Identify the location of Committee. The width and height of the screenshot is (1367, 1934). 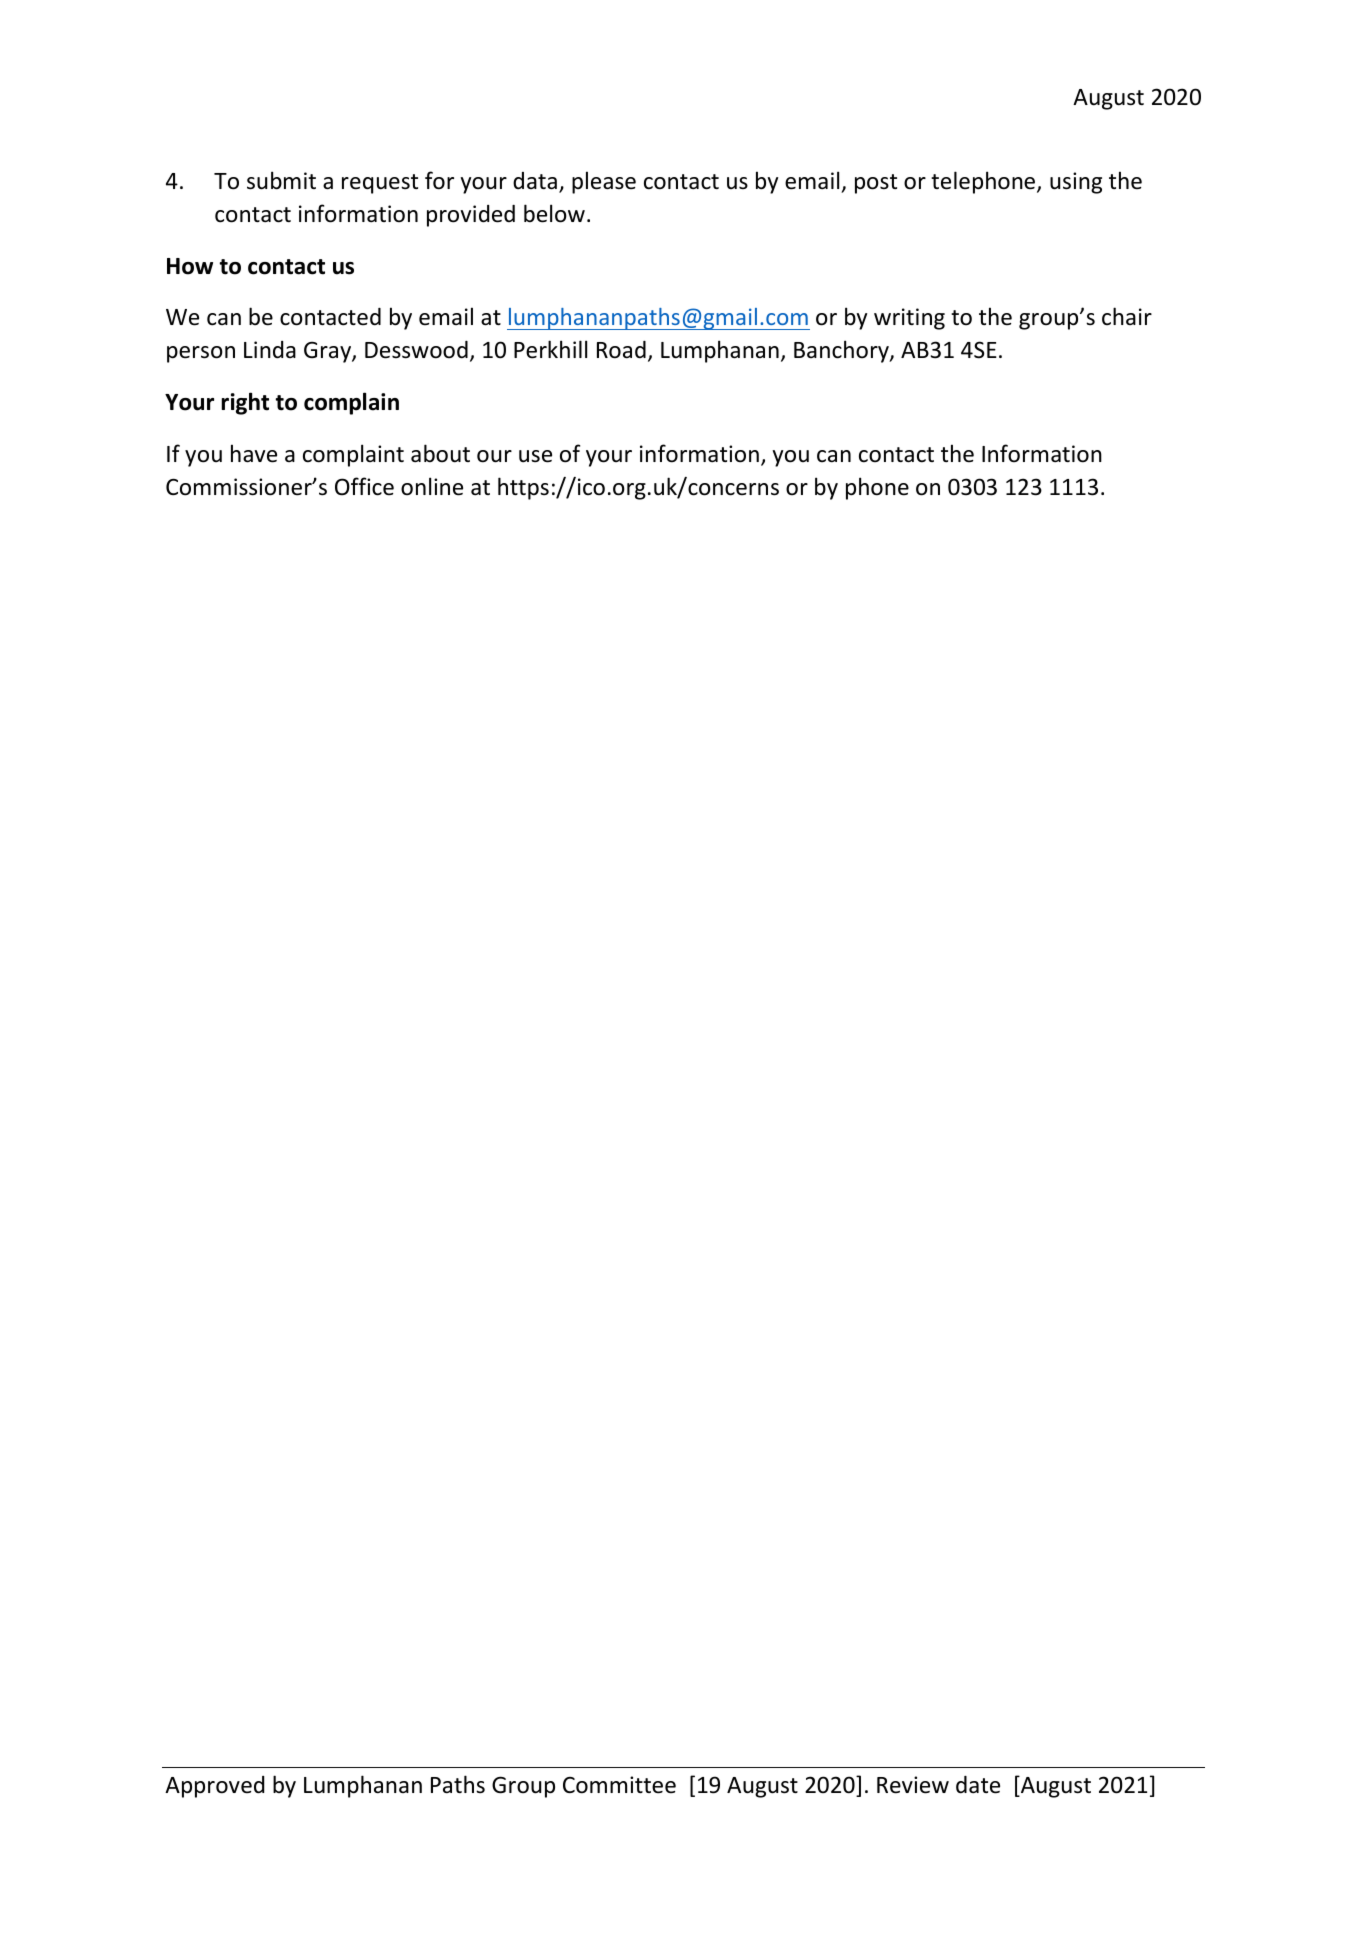
(619, 1785).
